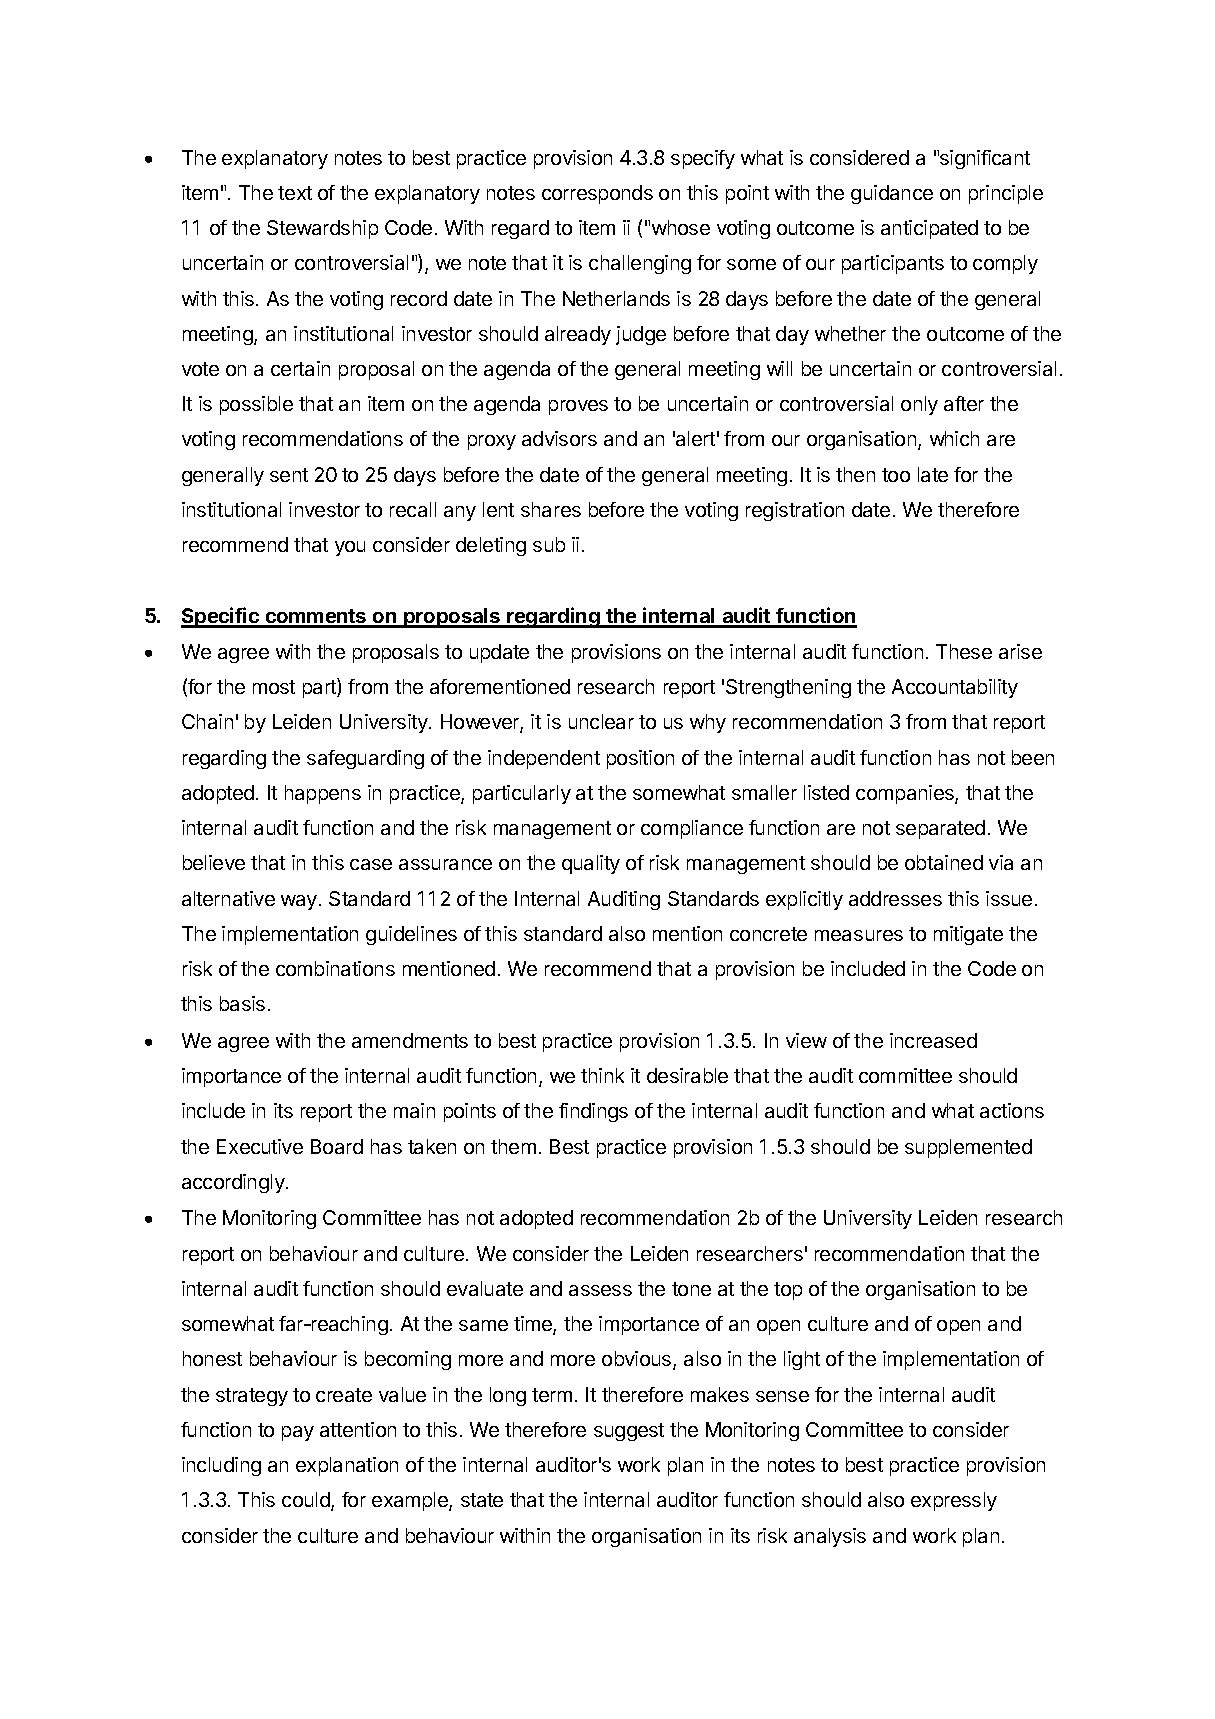 Image resolution: width=1215 pixels, height=1719 pixels. What do you see at coordinates (295, 193) in the document?
I see `text` at bounding box center [295, 193].
